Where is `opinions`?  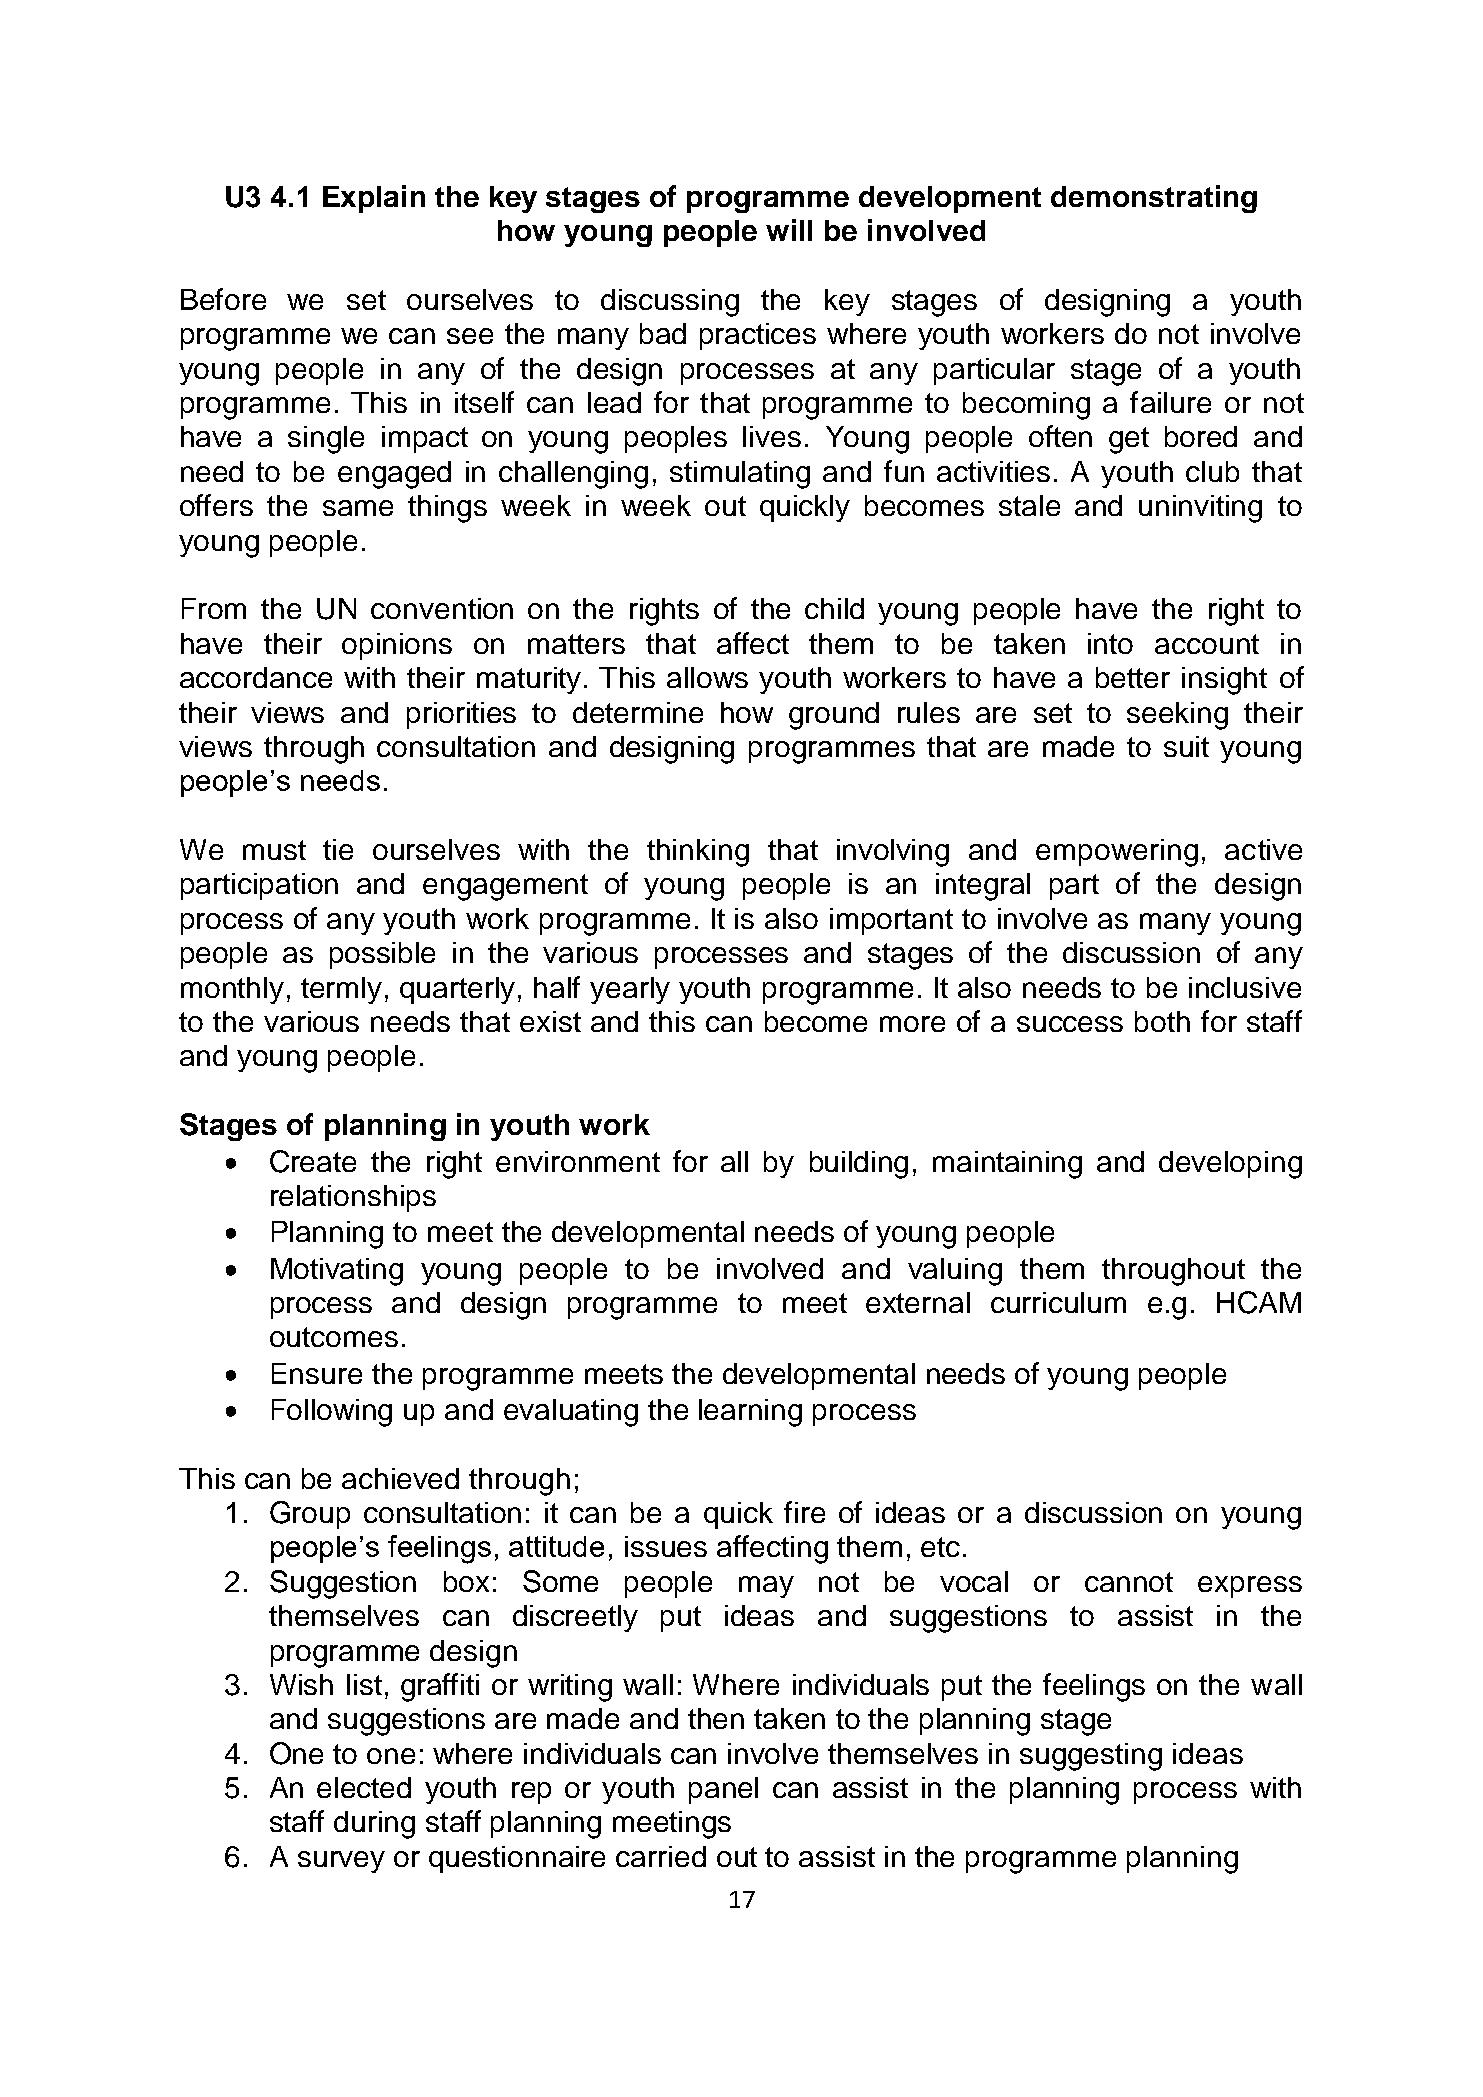
opinions is located at coordinates (397, 646).
